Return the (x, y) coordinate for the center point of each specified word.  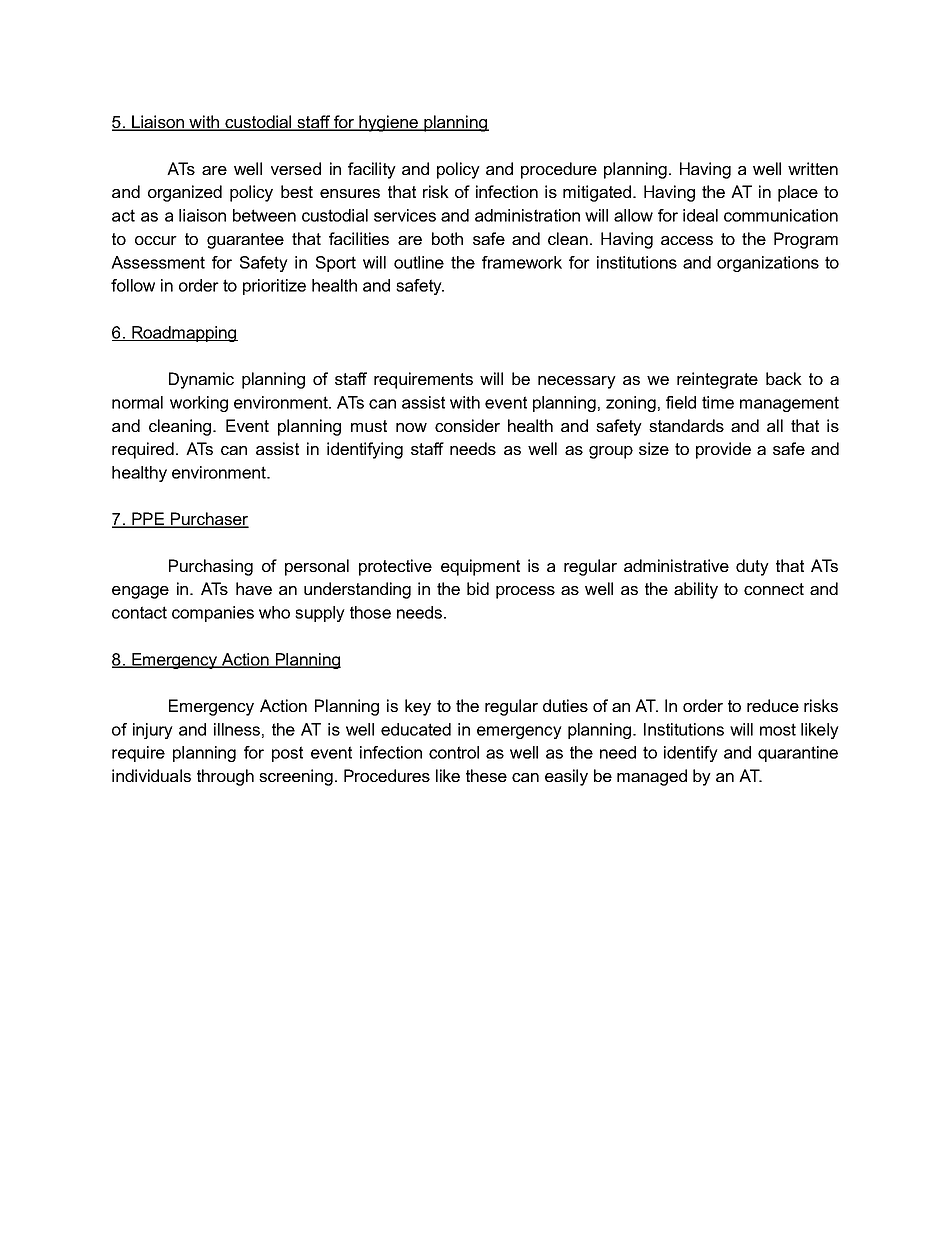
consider (467, 425)
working (199, 404)
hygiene (389, 123)
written (813, 168)
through (225, 777)
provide (723, 450)
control (454, 752)
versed (296, 168)
